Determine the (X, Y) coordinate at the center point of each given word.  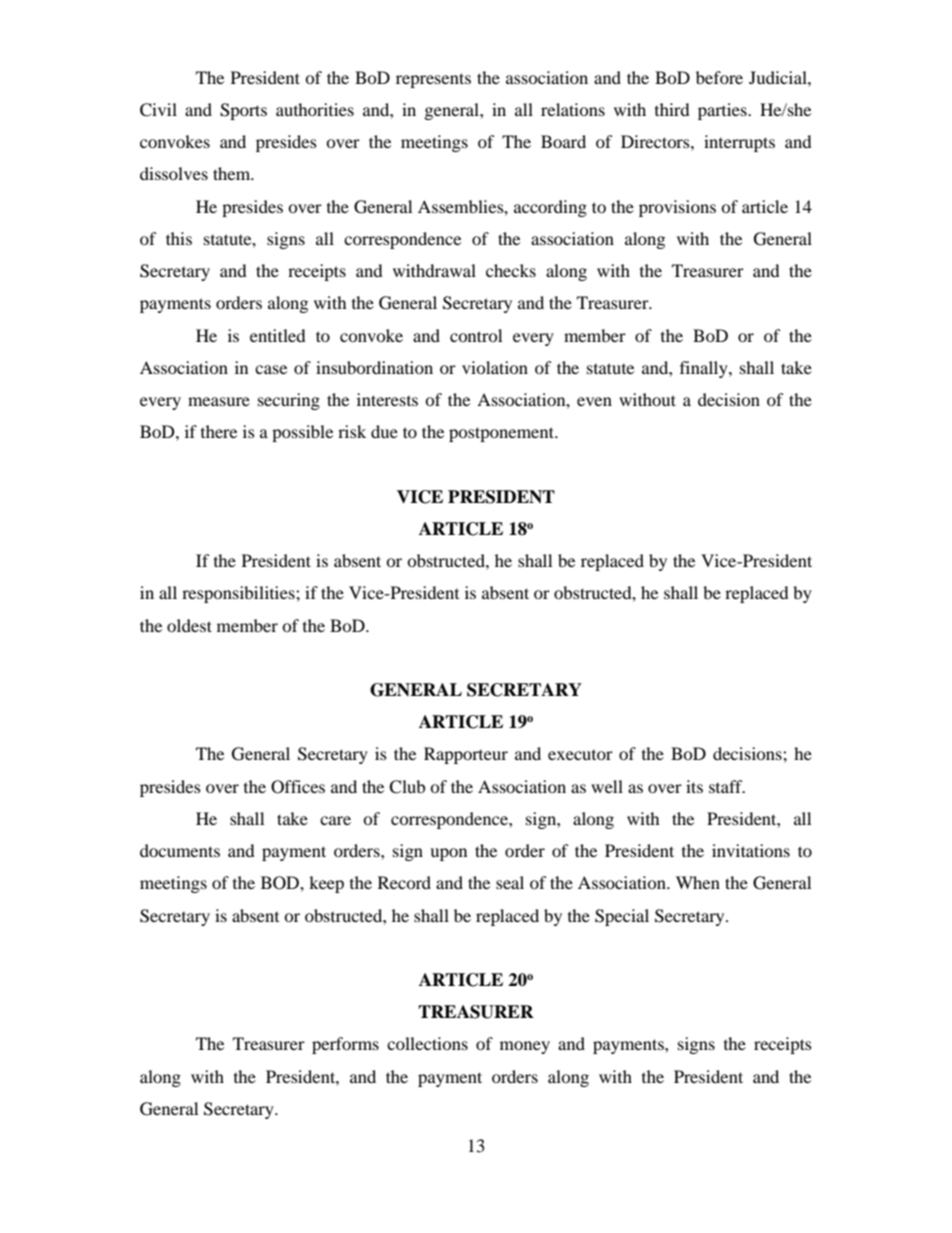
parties (723, 111)
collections (427, 1043)
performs (345, 1045)
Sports (243, 111)
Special (622, 917)
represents (433, 80)
